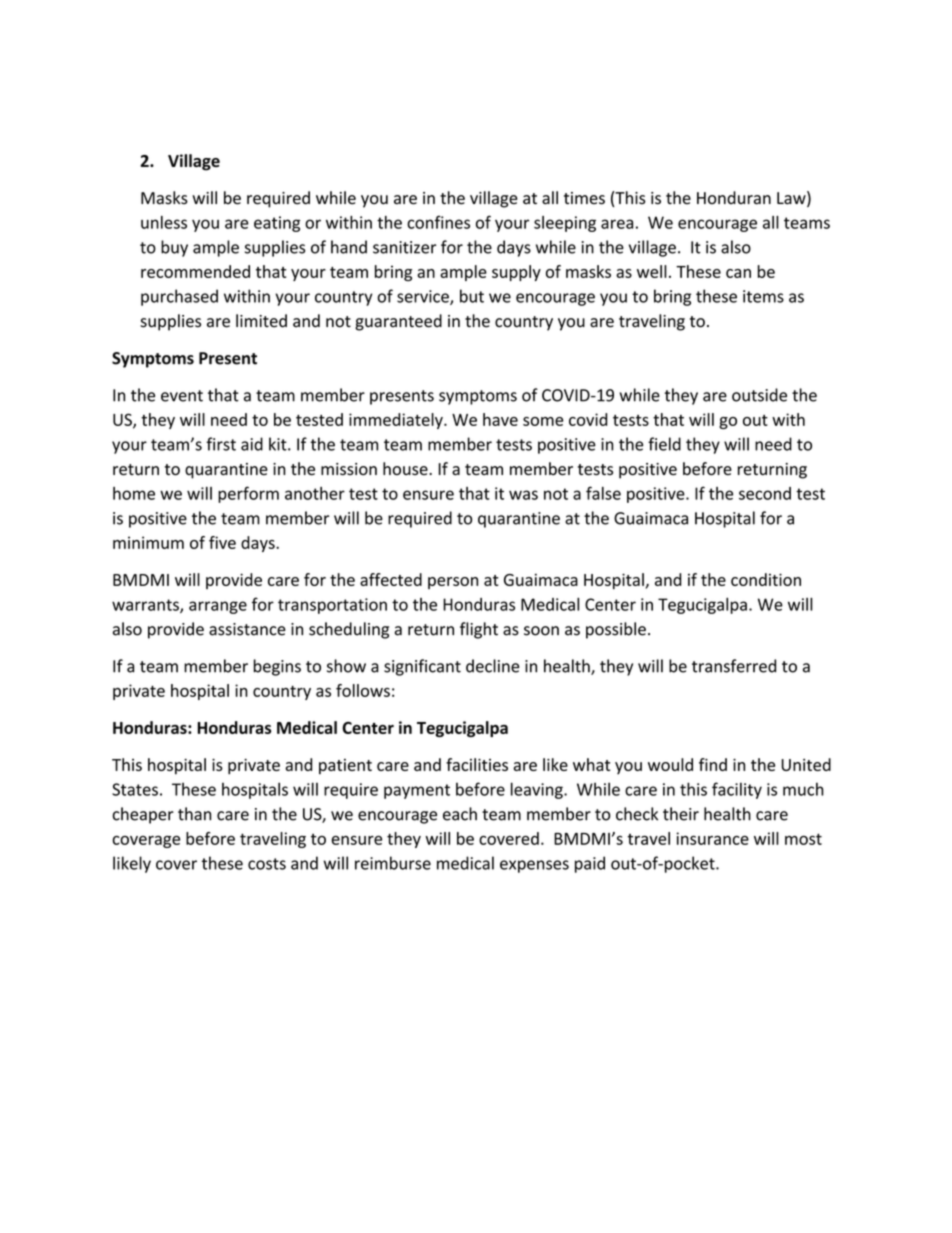  What do you see at coordinates (164, 222) in the screenshot?
I see `unless` at bounding box center [164, 222].
